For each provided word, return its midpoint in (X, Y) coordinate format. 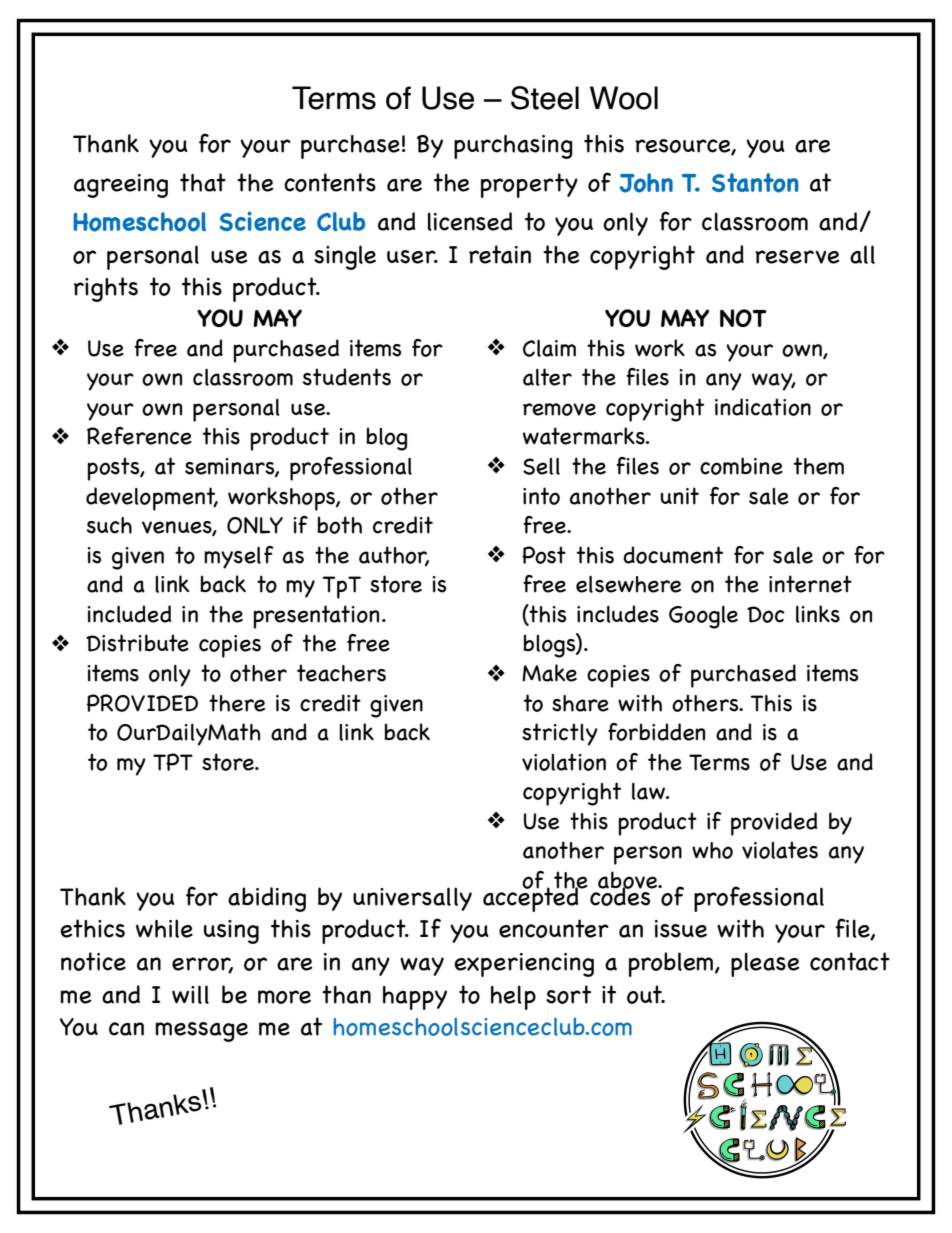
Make (549, 673)
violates (780, 850)
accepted (532, 898)
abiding (267, 899)
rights (106, 289)
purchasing (513, 147)
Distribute (137, 643)
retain (500, 254)
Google (703, 617)
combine (741, 466)
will (190, 994)
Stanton (755, 183)
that (203, 182)
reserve (797, 257)
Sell (541, 466)
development (152, 499)
